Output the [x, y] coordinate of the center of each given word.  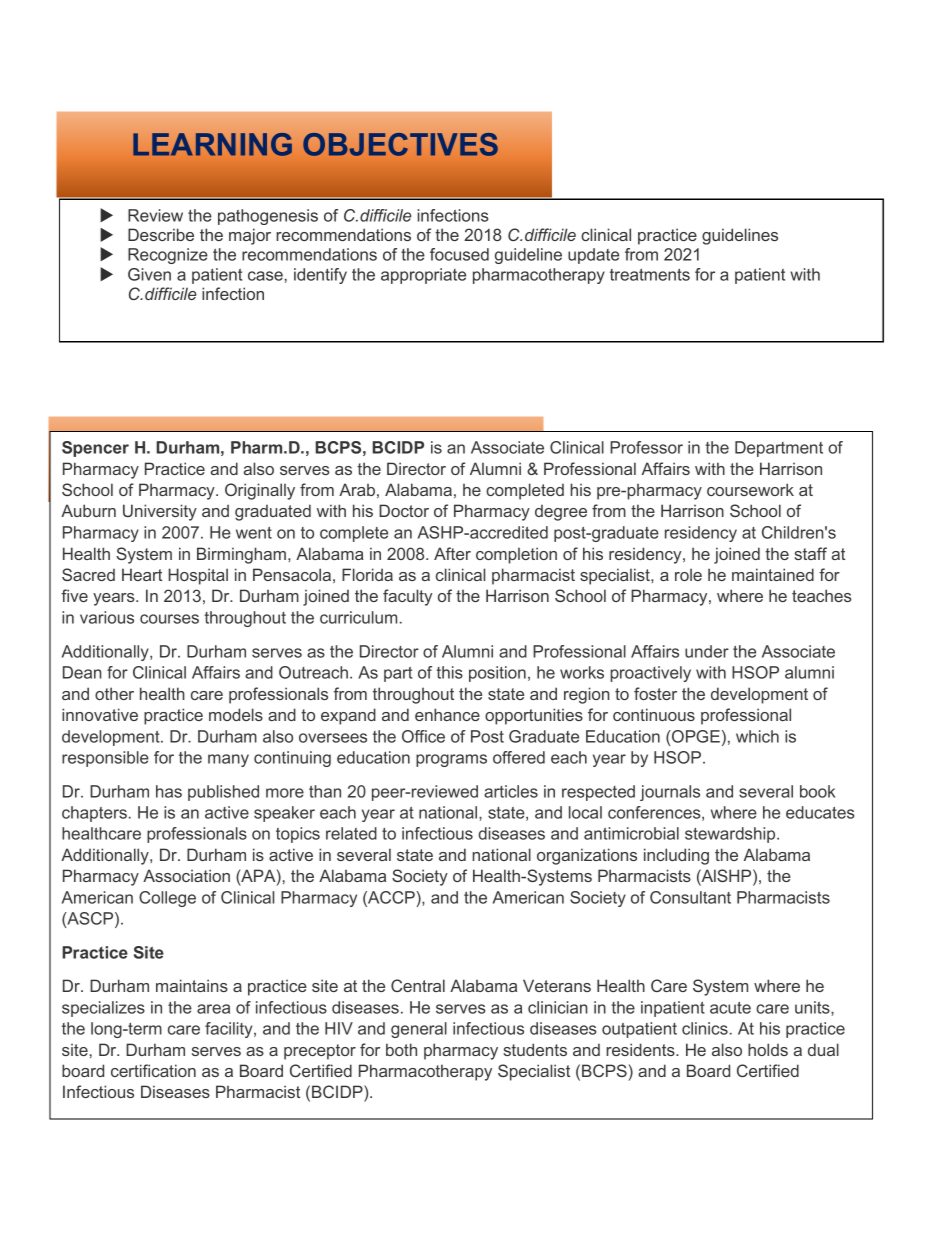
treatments [650, 275]
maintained [773, 574]
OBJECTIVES [400, 144]
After [452, 553]
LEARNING [212, 144]
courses [169, 619]
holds [768, 1049]
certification [153, 1070]
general [419, 1030]
